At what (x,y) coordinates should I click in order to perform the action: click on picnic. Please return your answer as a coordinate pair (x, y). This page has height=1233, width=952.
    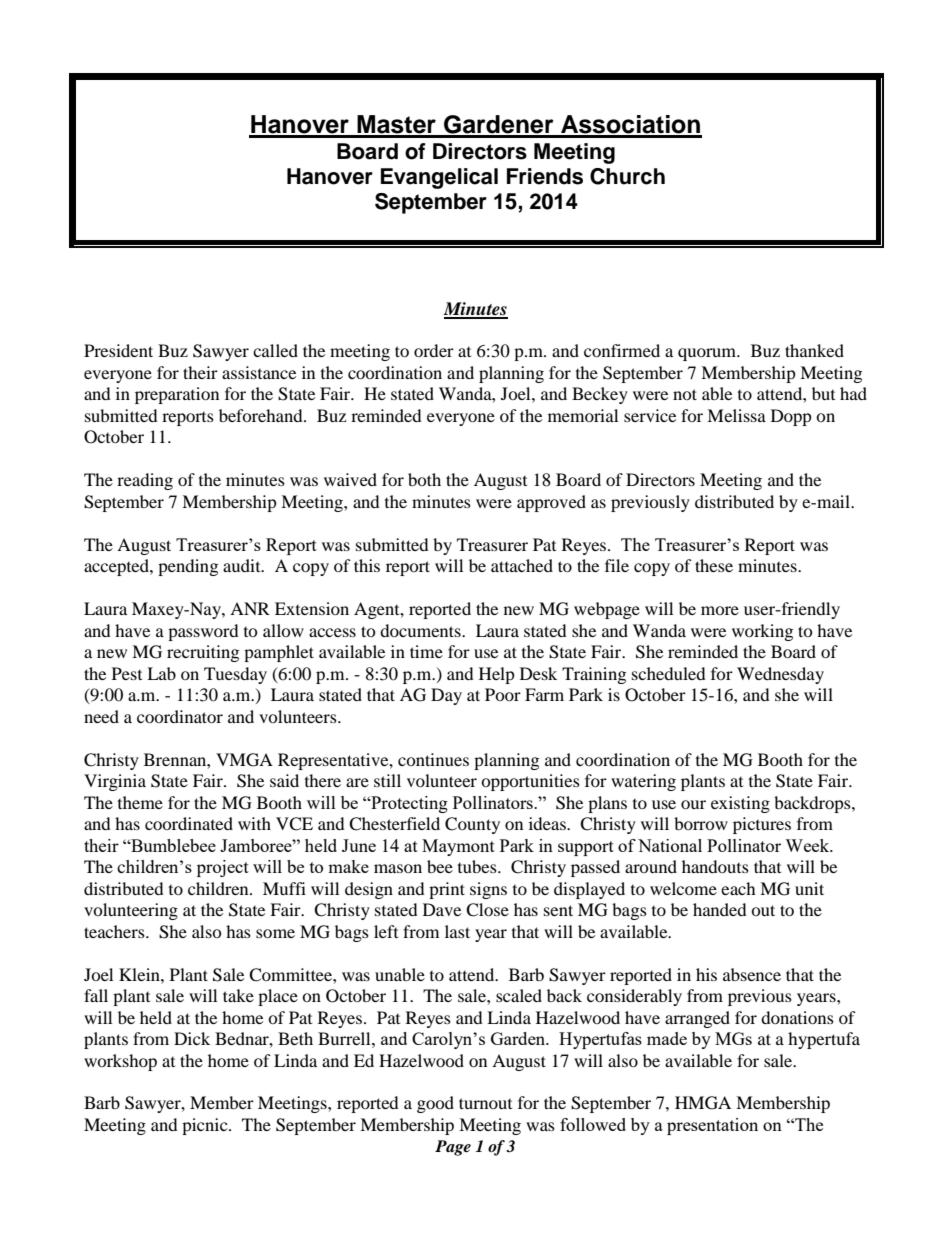
    Looking at the image, I should click on (206, 1126).
